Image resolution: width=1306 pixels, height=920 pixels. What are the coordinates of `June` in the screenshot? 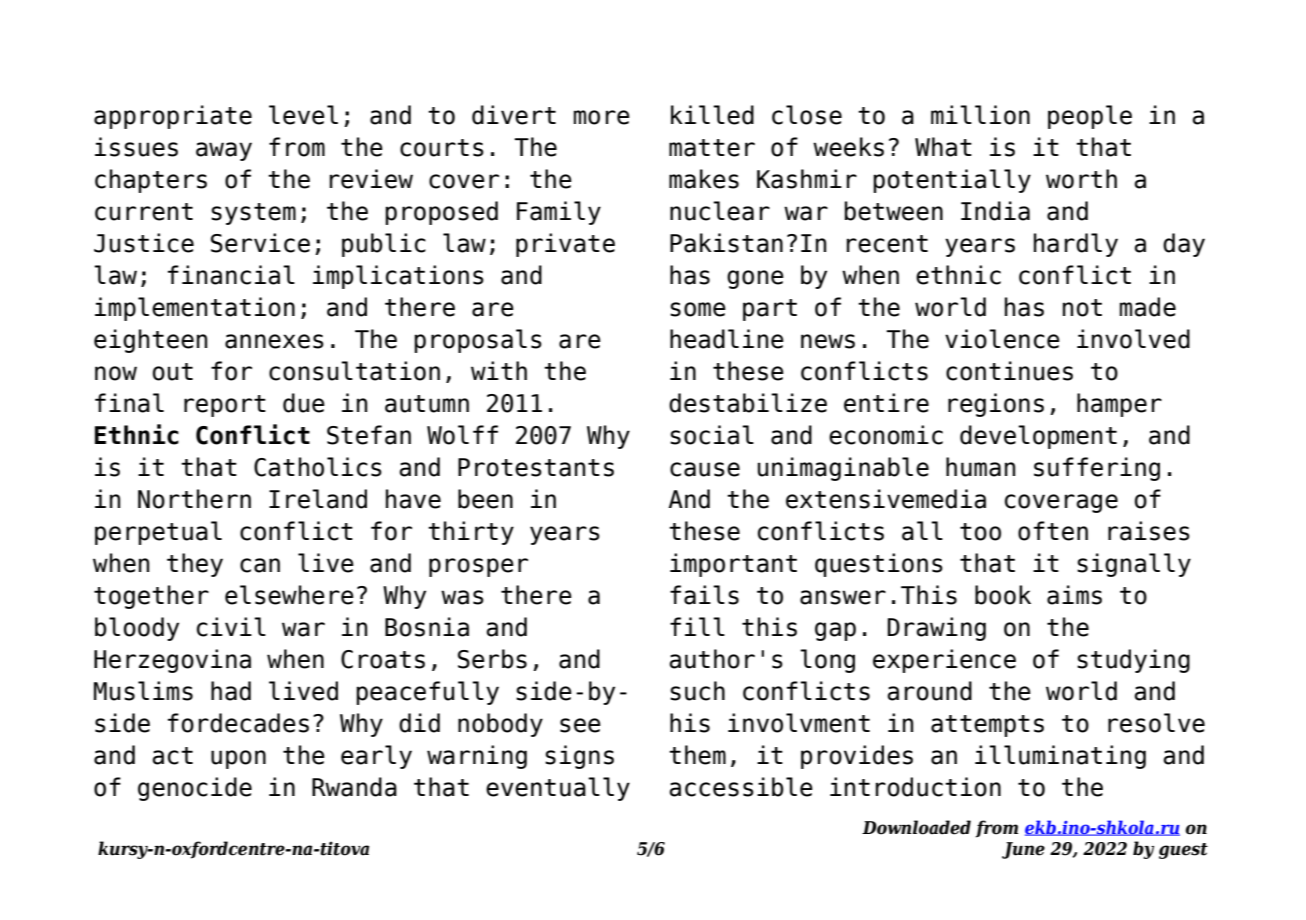 It's located at (1023, 850).
